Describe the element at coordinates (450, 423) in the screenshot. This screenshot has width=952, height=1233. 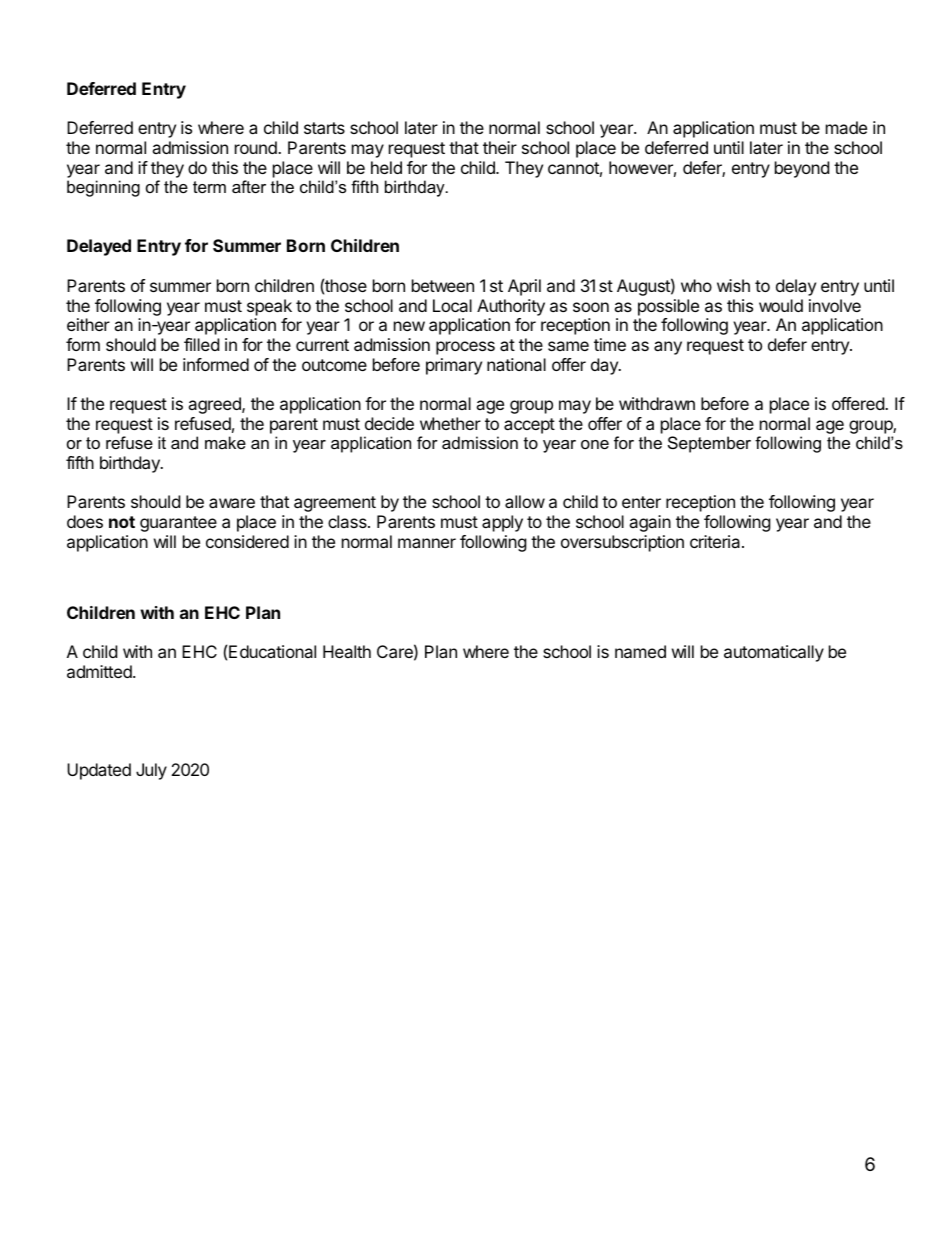
I see `whether` at that location.
